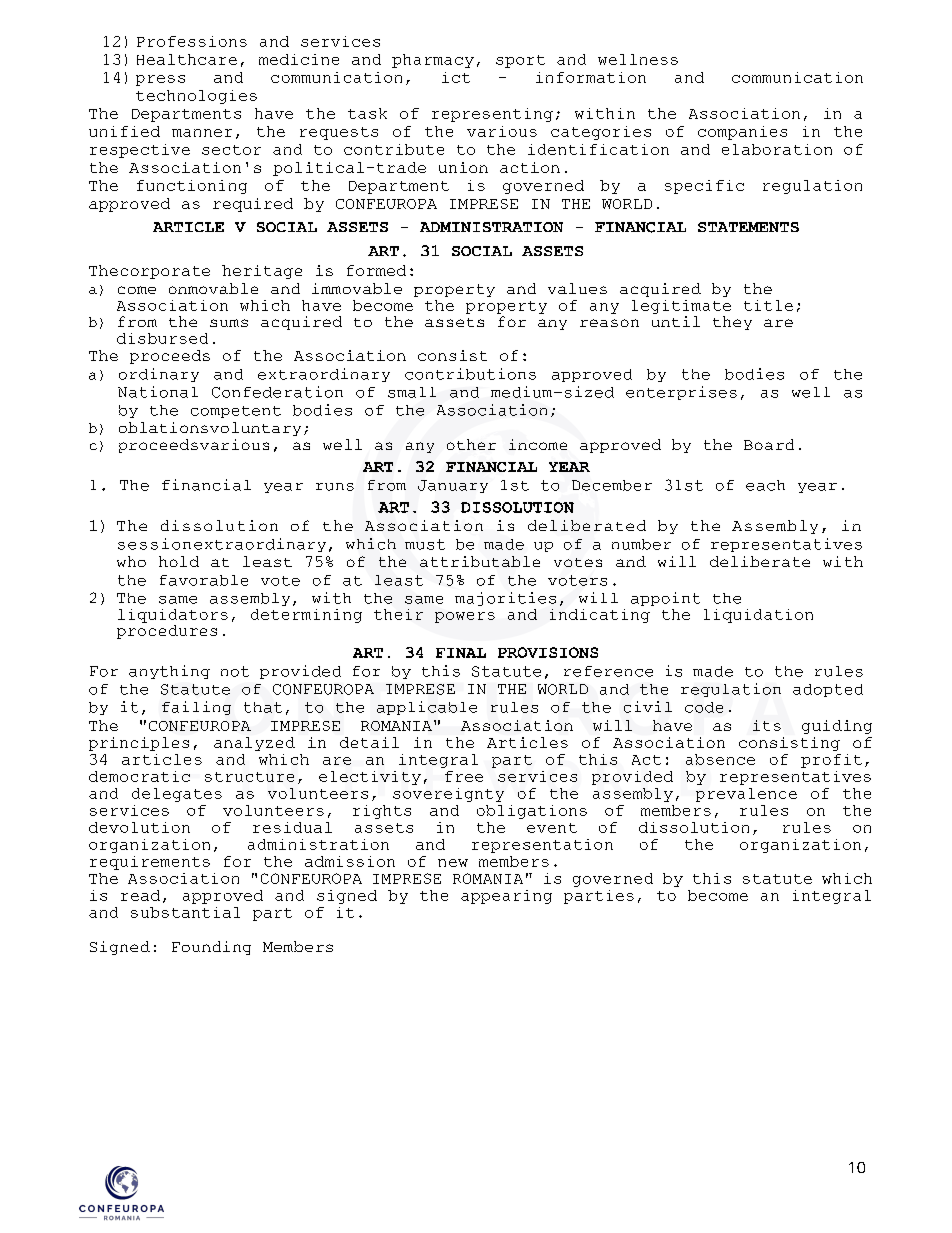 The height and width of the image is (1233, 952). I want to click on failing, so click(196, 708).
